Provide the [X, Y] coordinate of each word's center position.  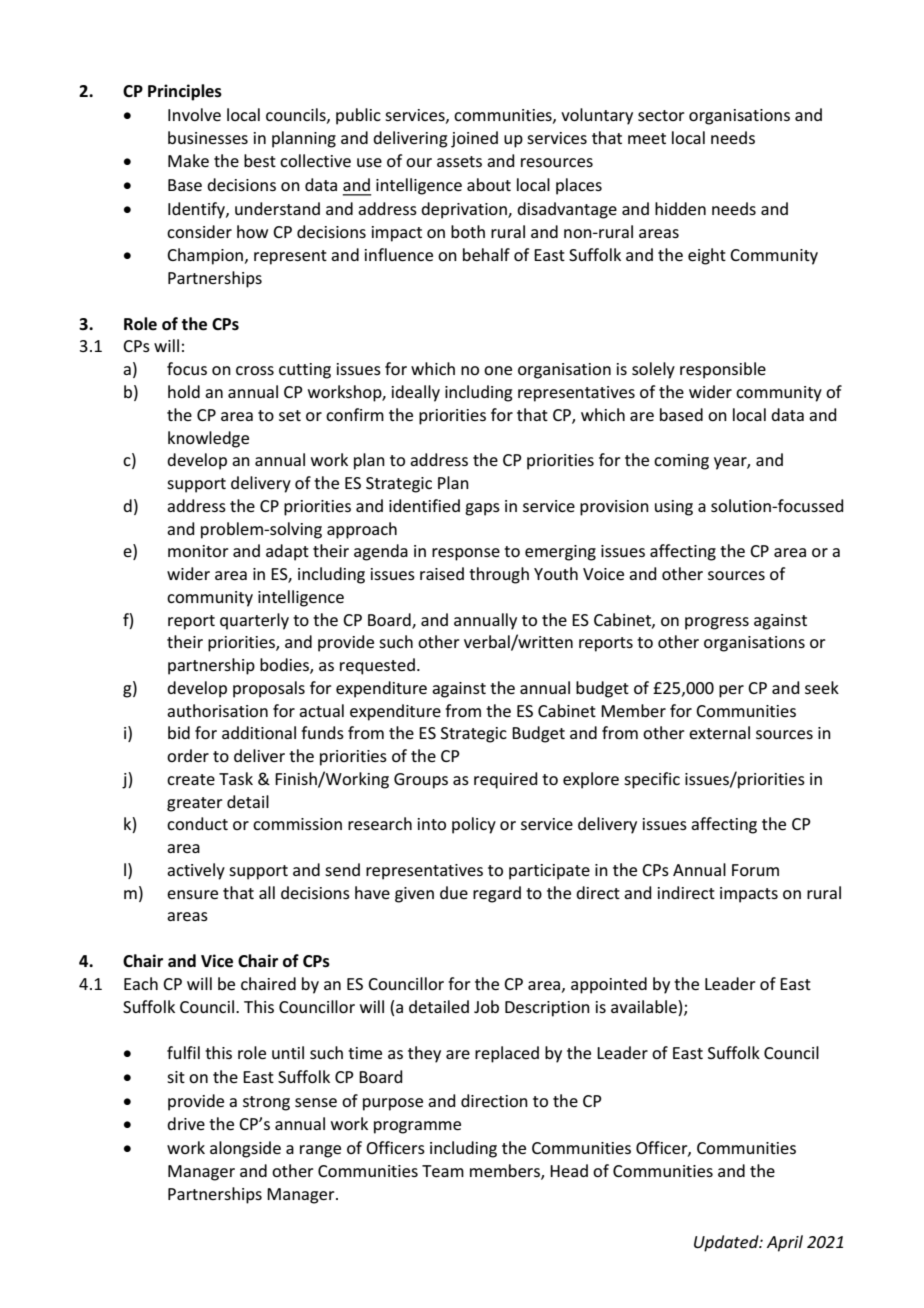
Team [443, 1171]
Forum [755, 870]
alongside [245, 1149]
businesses [208, 137]
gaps [482, 509]
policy [474, 825]
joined [474, 139]
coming [681, 462]
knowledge [208, 439]
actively [196, 871]
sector [661, 115]
